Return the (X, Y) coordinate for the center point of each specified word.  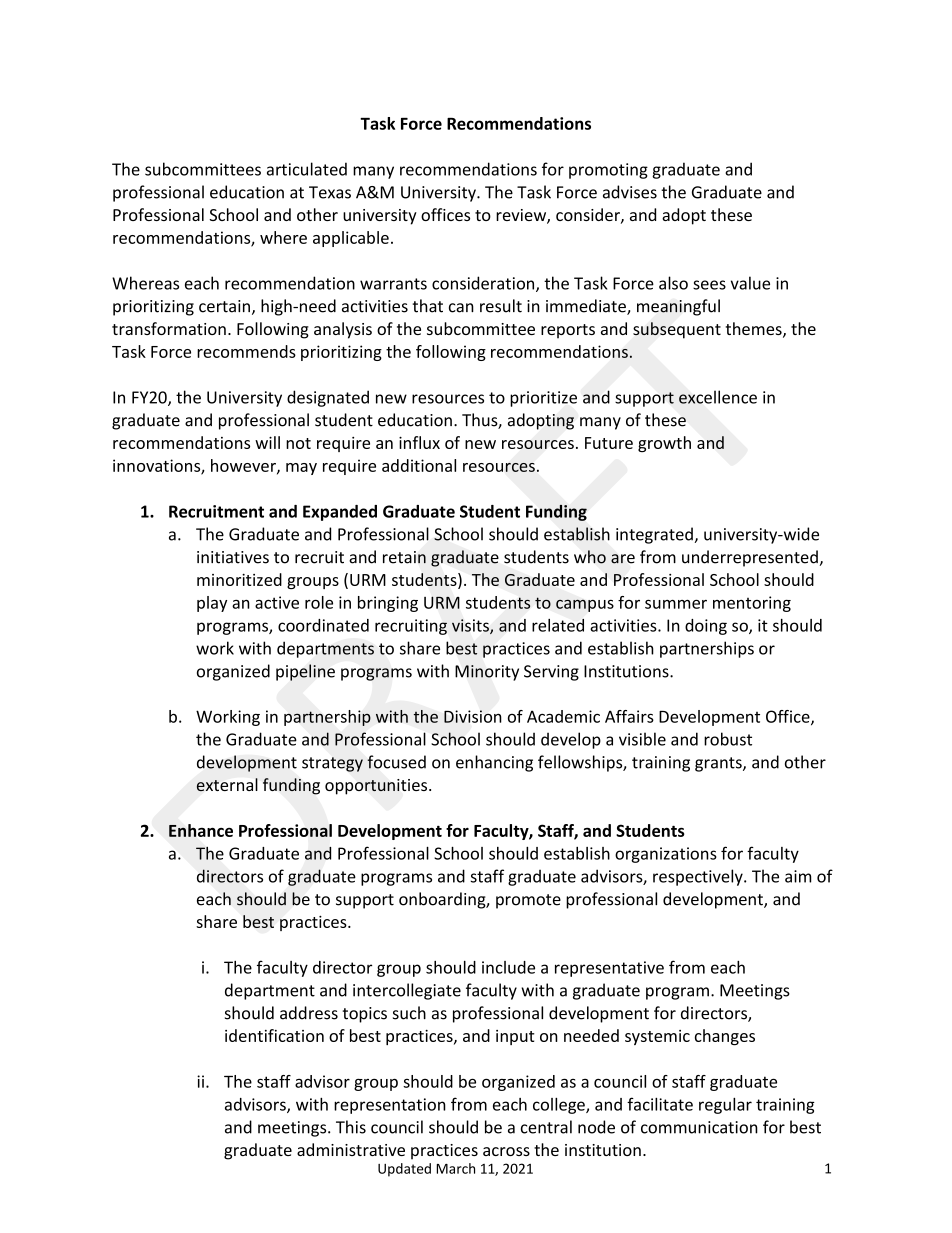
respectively (699, 877)
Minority (487, 673)
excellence (718, 397)
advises (630, 192)
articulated (307, 169)
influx (419, 442)
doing (706, 627)
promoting (608, 171)
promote (528, 901)
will (267, 442)
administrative (351, 1149)
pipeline (305, 672)
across (506, 1151)
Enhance (201, 830)
